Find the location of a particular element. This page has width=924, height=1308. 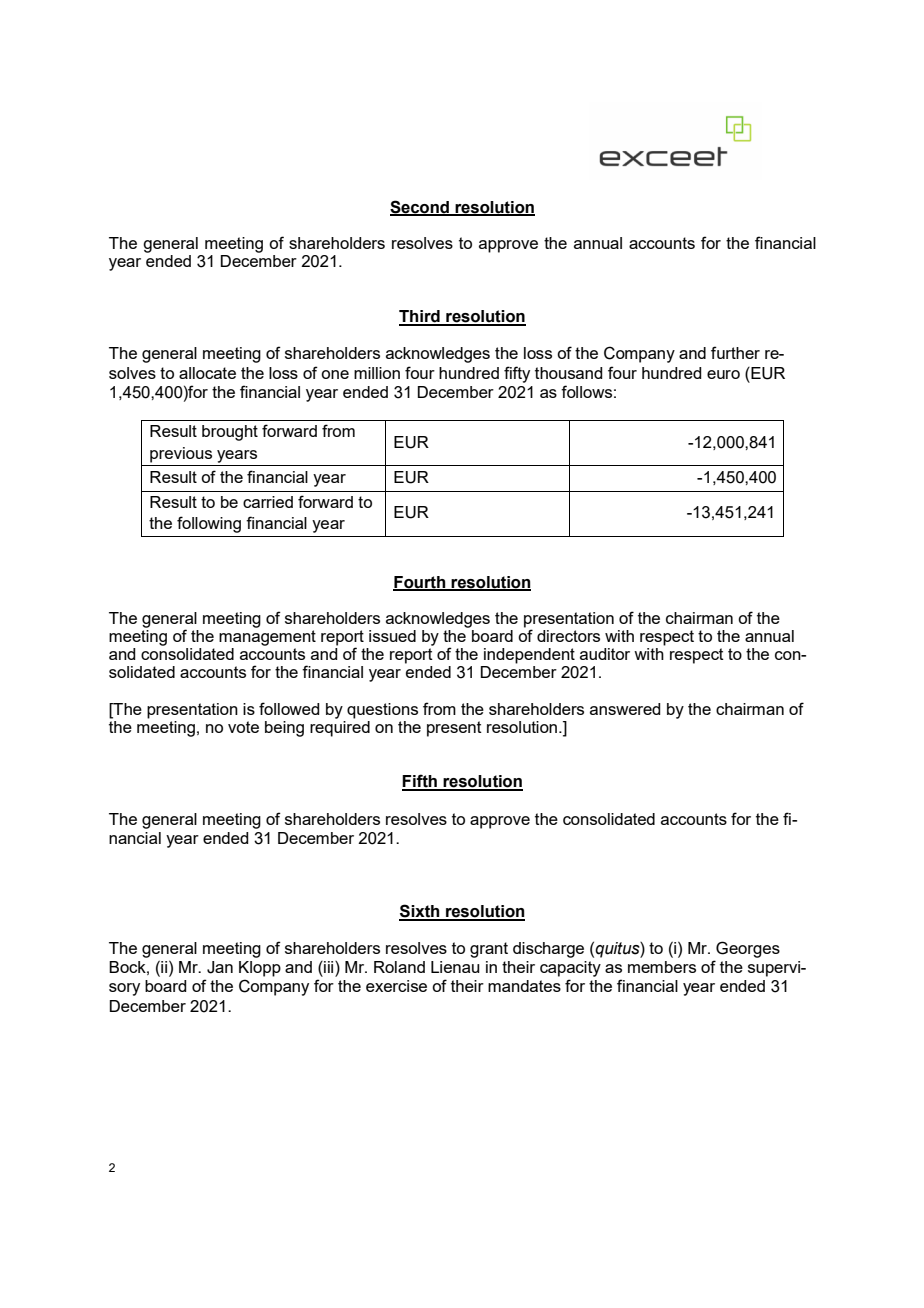

answered is located at coordinates (625, 709).
